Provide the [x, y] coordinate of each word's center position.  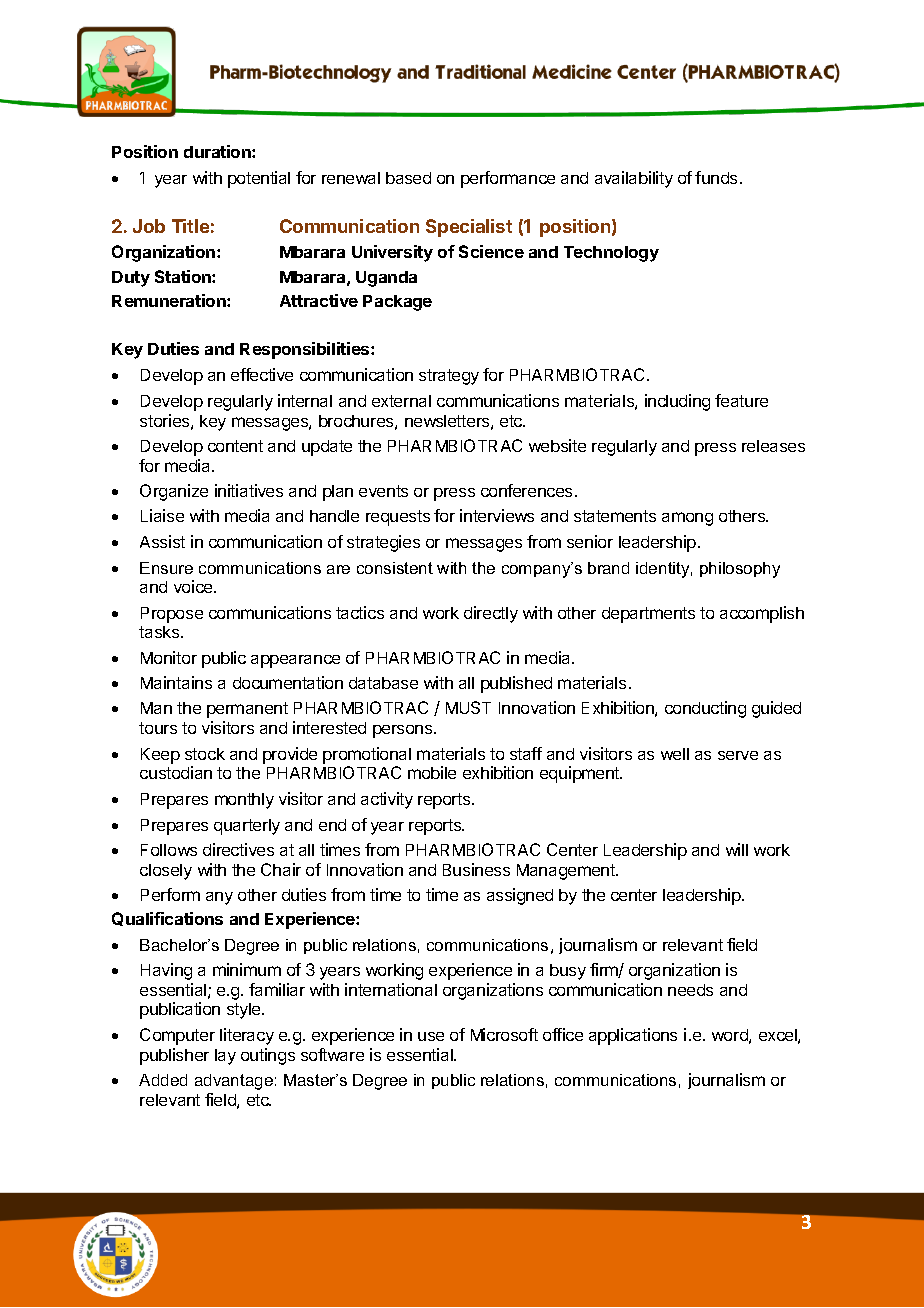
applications [633, 1036]
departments [648, 615]
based [408, 178]
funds [716, 177]
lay [225, 1057]
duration [218, 151]
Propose [172, 615]
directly [491, 614]
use [431, 1036]
